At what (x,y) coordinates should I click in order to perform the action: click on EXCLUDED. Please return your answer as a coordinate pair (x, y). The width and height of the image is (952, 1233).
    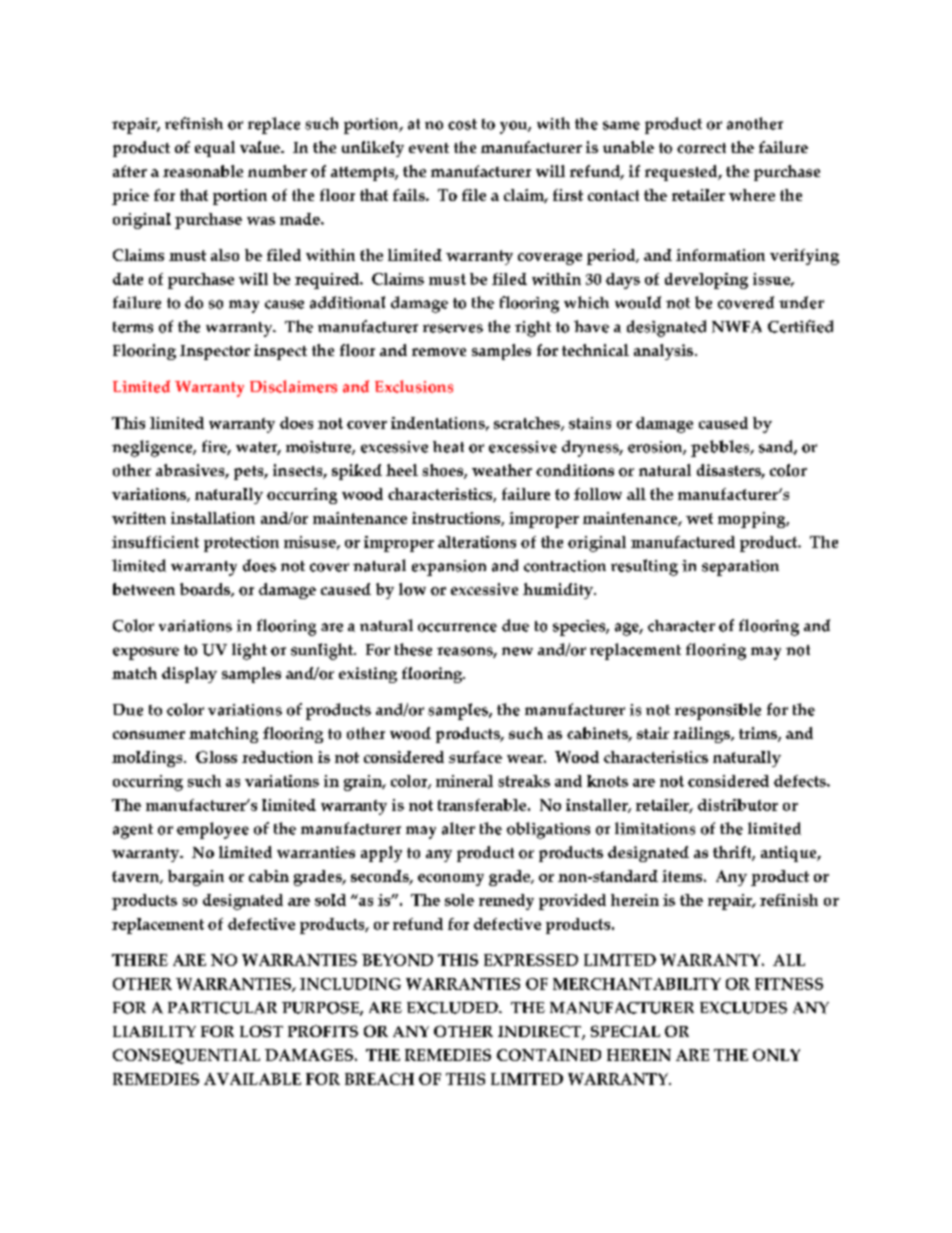
    Looking at the image, I should click on (453, 1008).
